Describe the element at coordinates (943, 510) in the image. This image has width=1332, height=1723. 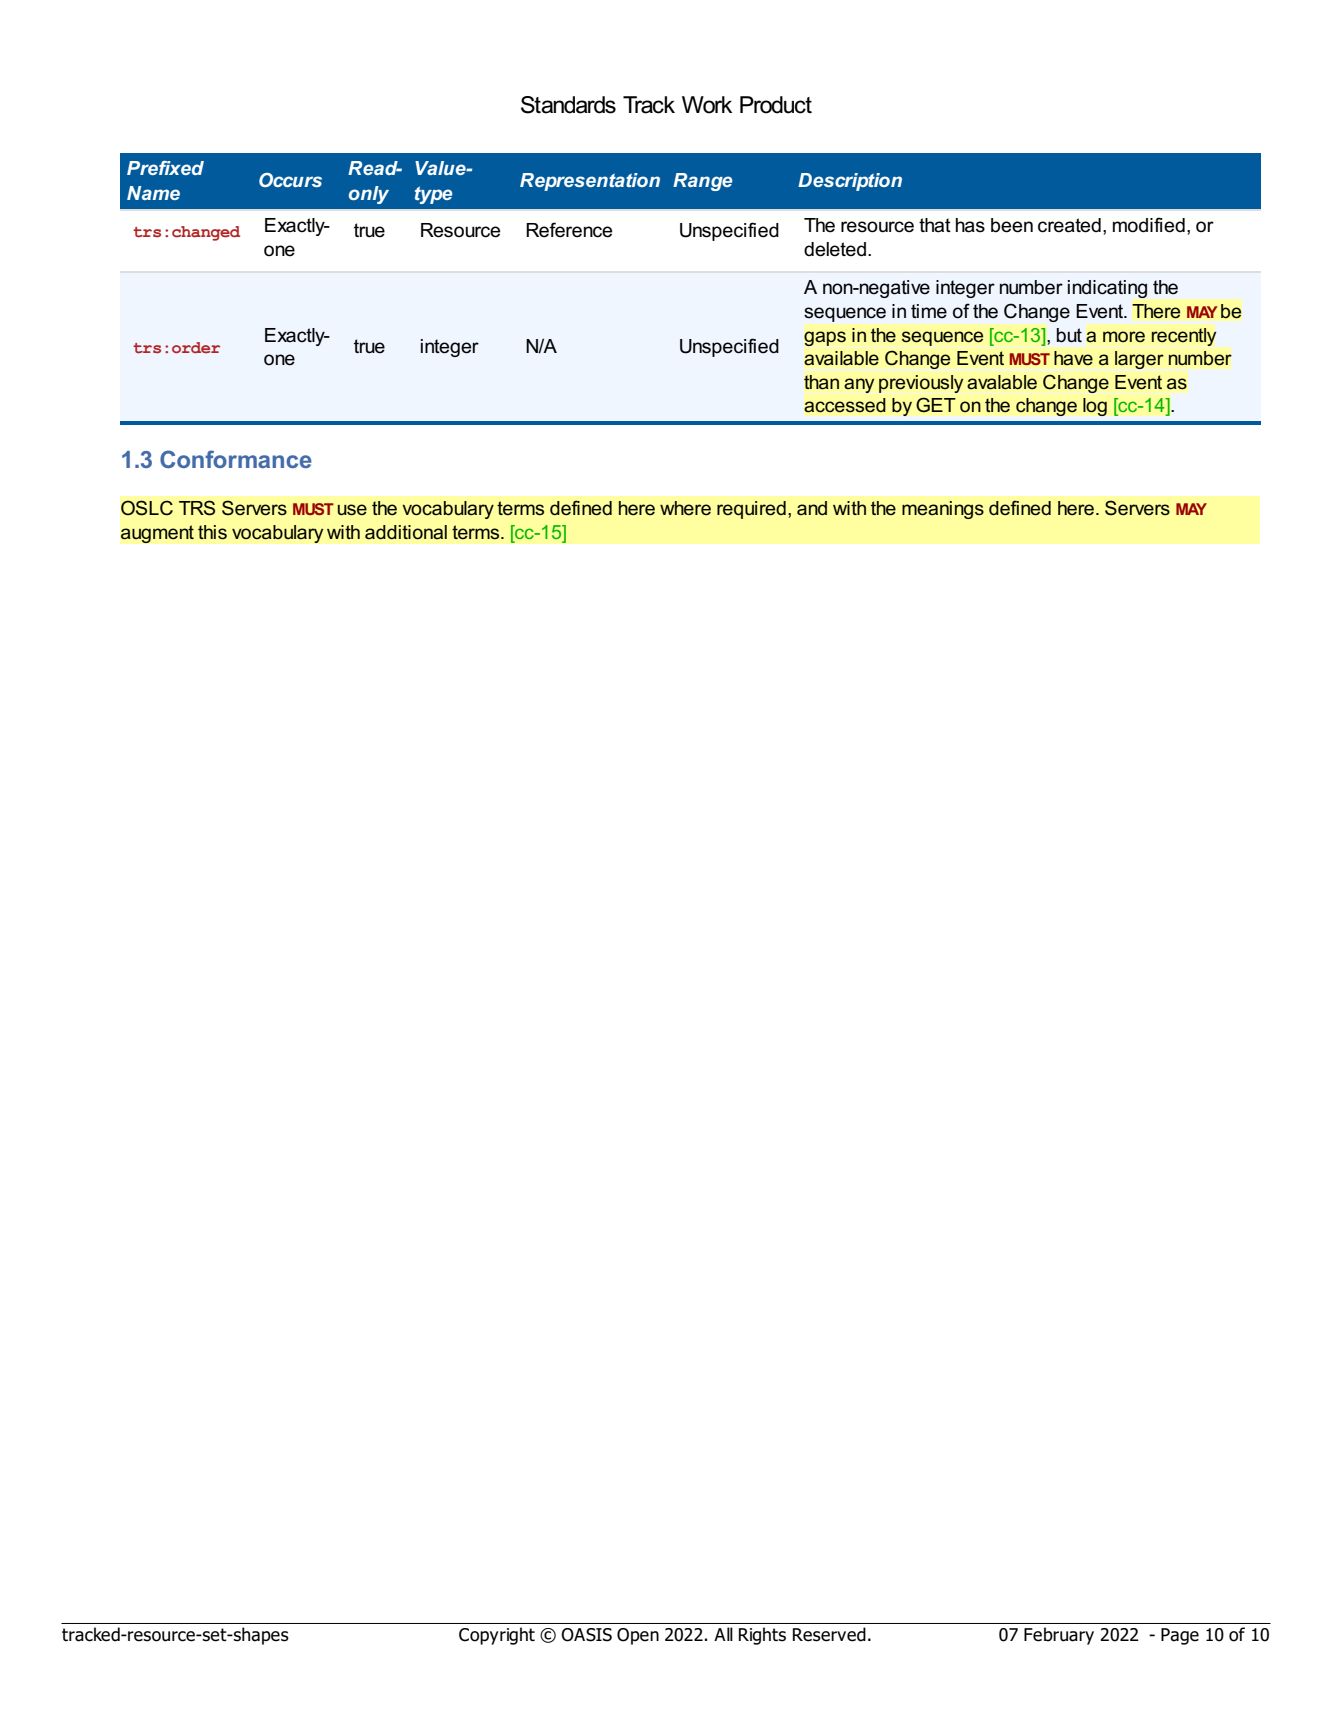
I see `meanings` at that location.
